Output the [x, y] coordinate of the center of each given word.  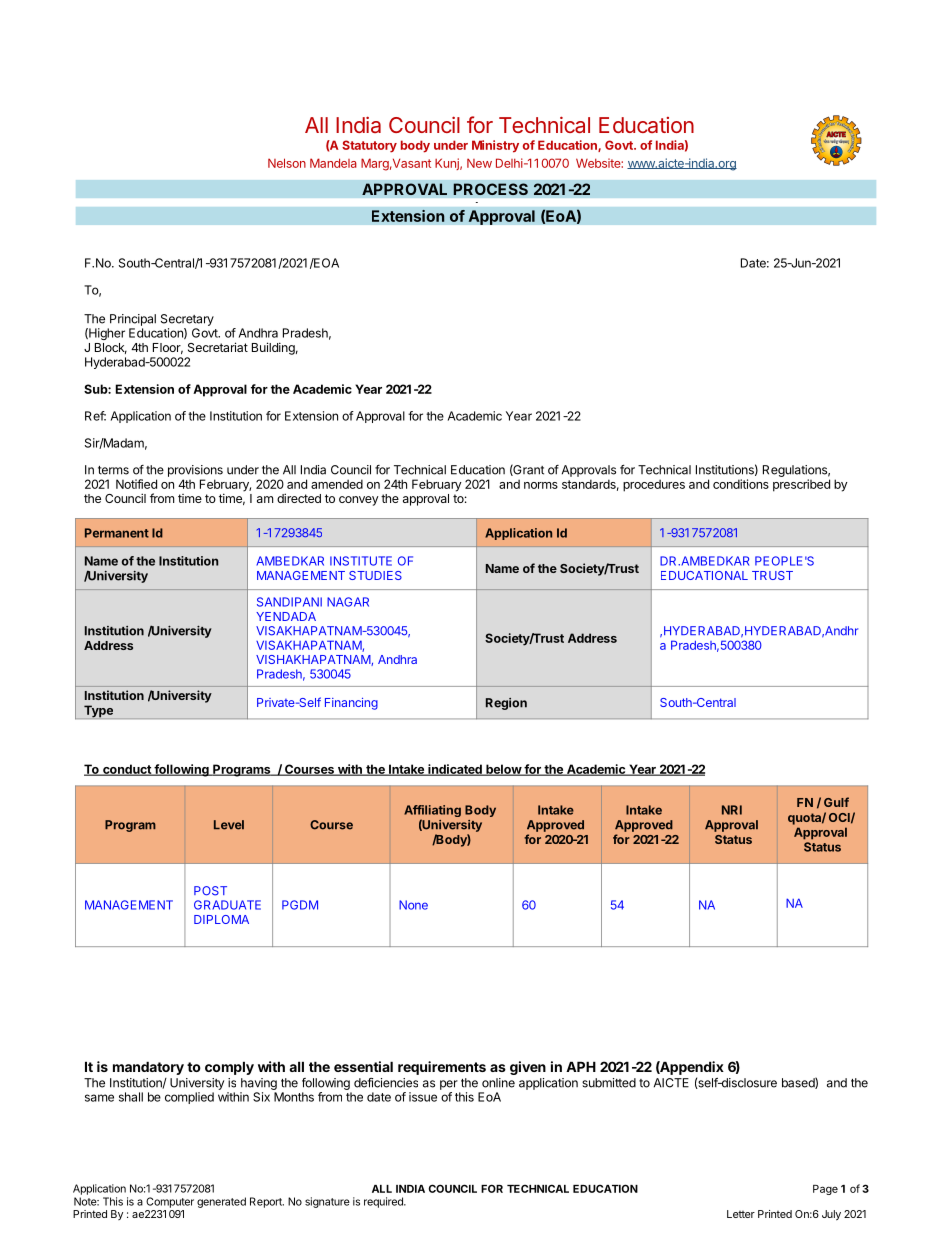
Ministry [495, 146]
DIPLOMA [221, 919]
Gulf [836, 802]
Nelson [287, 163]
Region [506, 704]
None [413, 905]
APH [581, 1066]
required [384, 1202]
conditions [741, 484]
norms [541, 485]
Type [98, 712]
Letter [741, 1214]
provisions [195, 471]
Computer [170, 1202]
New [479, 163]
